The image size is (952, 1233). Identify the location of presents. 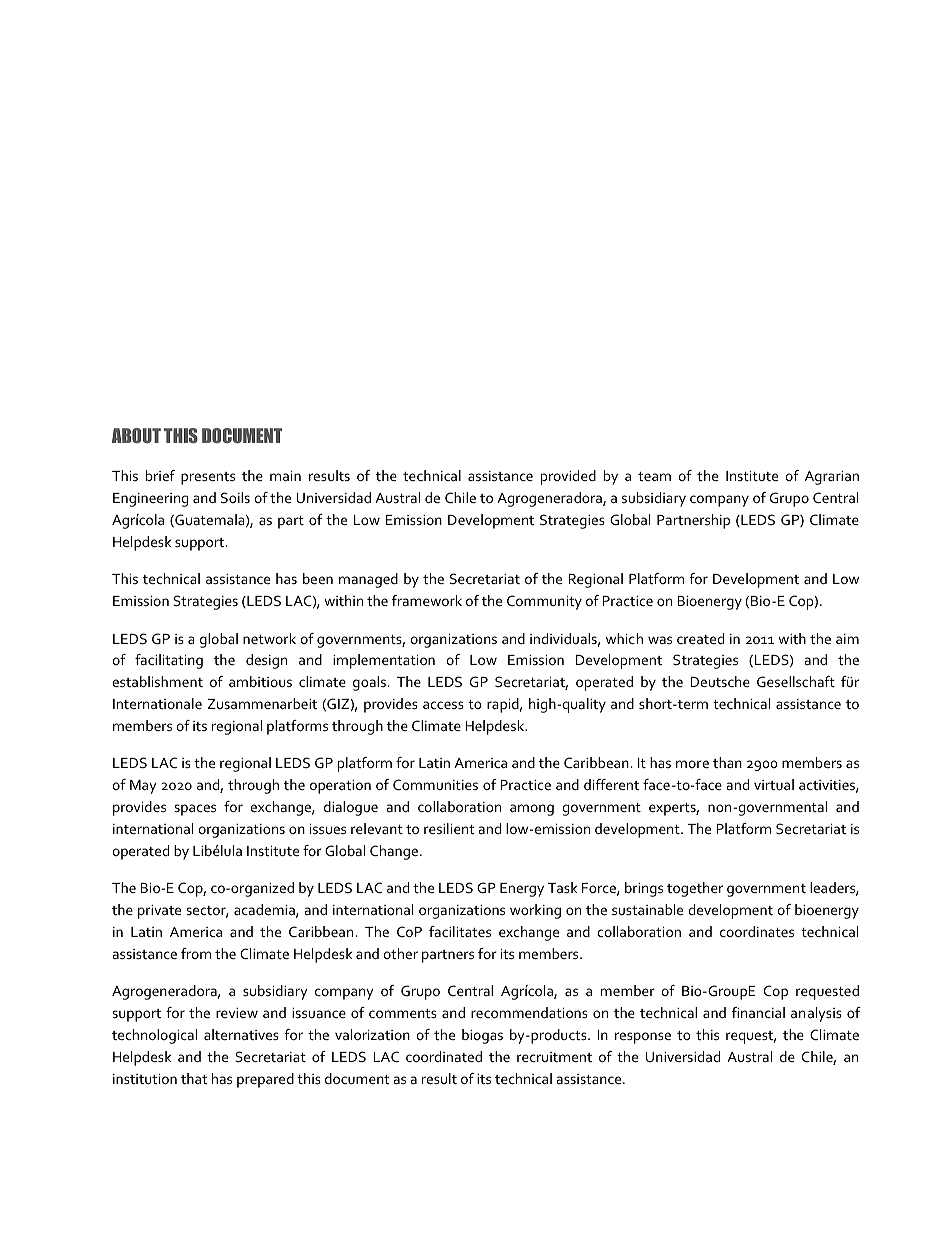
(208, 478).
